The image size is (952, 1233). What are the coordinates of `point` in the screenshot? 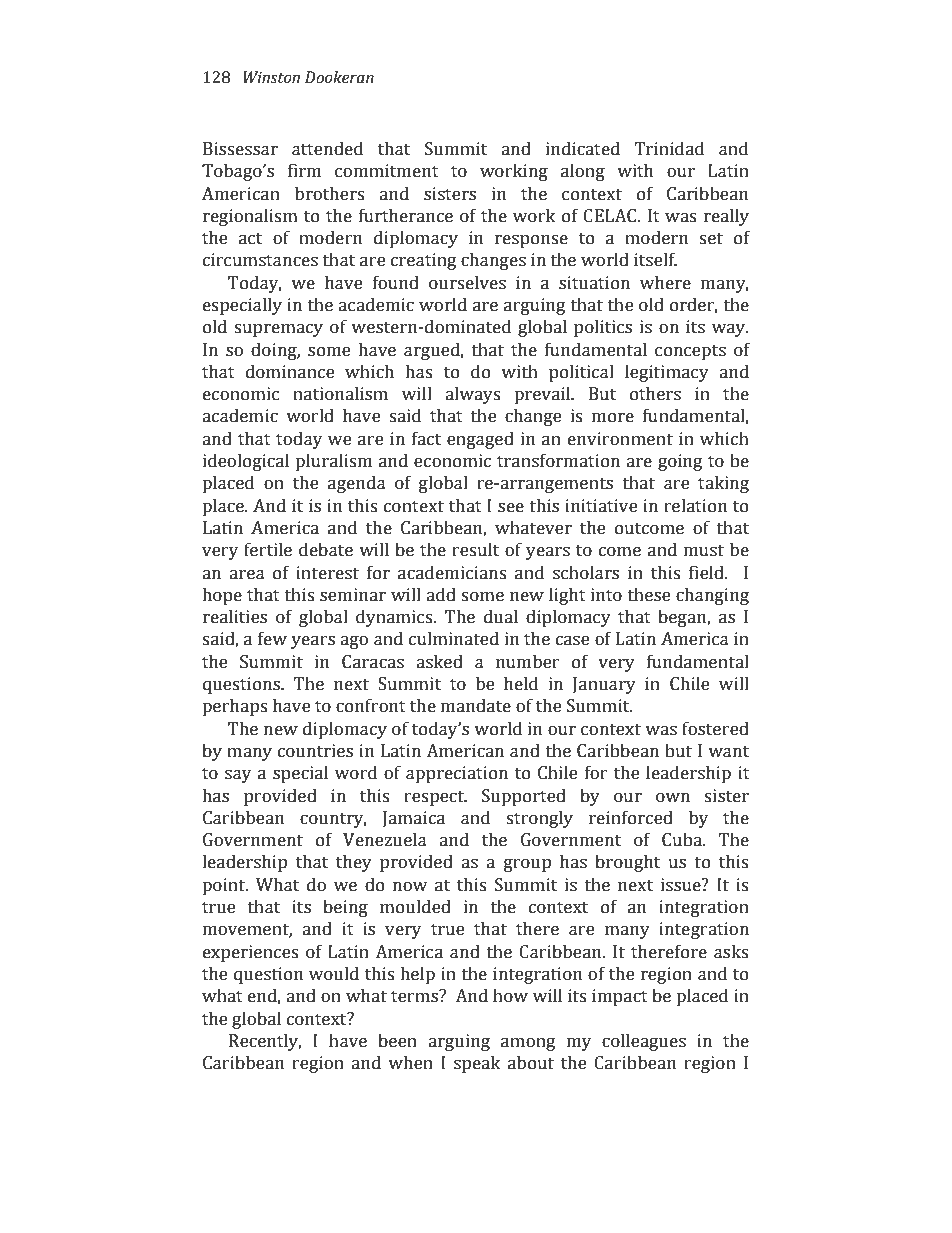 It's located at (224, 886).
